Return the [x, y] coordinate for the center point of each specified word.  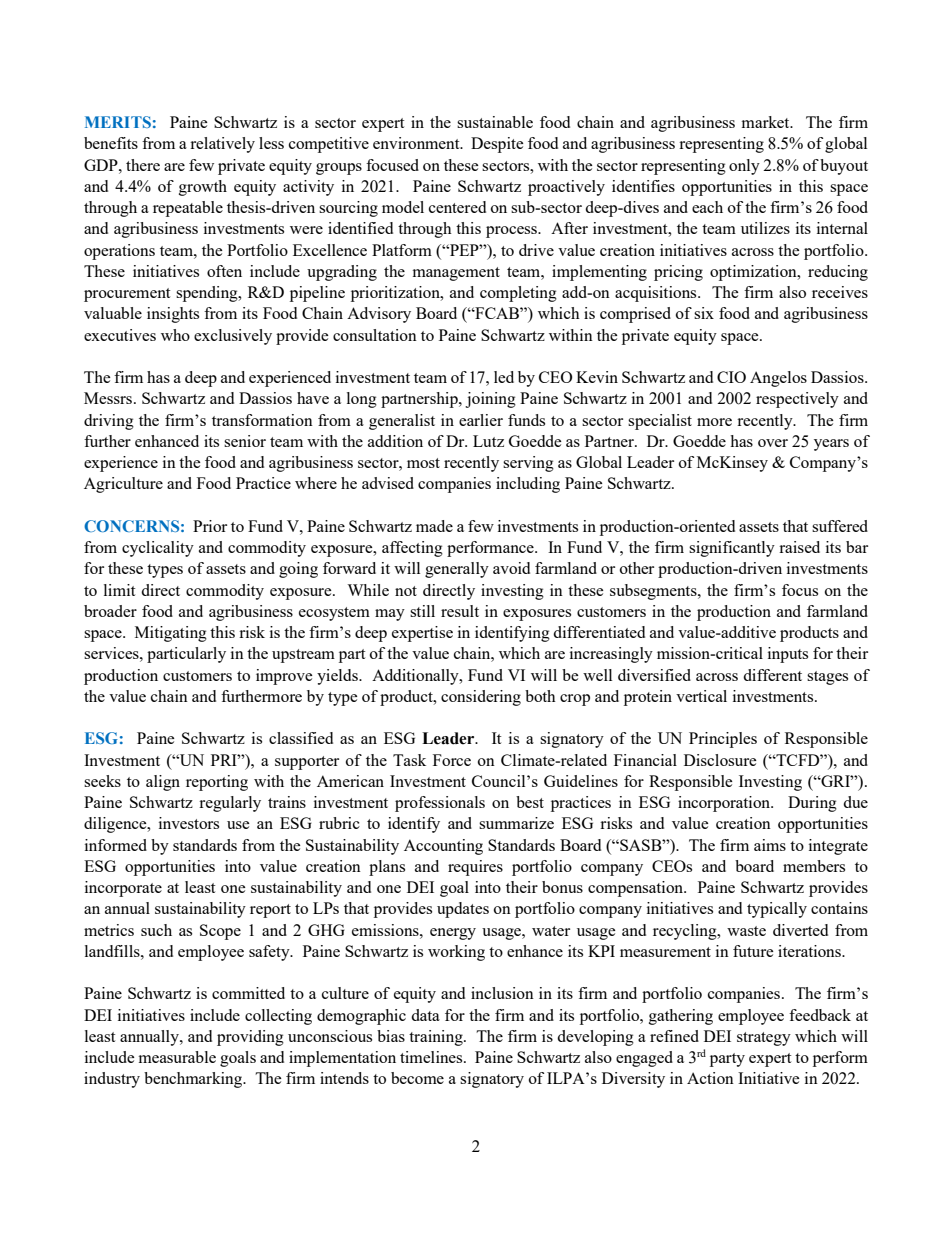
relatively [222, 145]
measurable [177, 1057]
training [437, 1038]
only [744, 167]
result [460, 611]
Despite [497, 145]
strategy [764, 1039]
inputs [788, 655]
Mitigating [171, 634]
